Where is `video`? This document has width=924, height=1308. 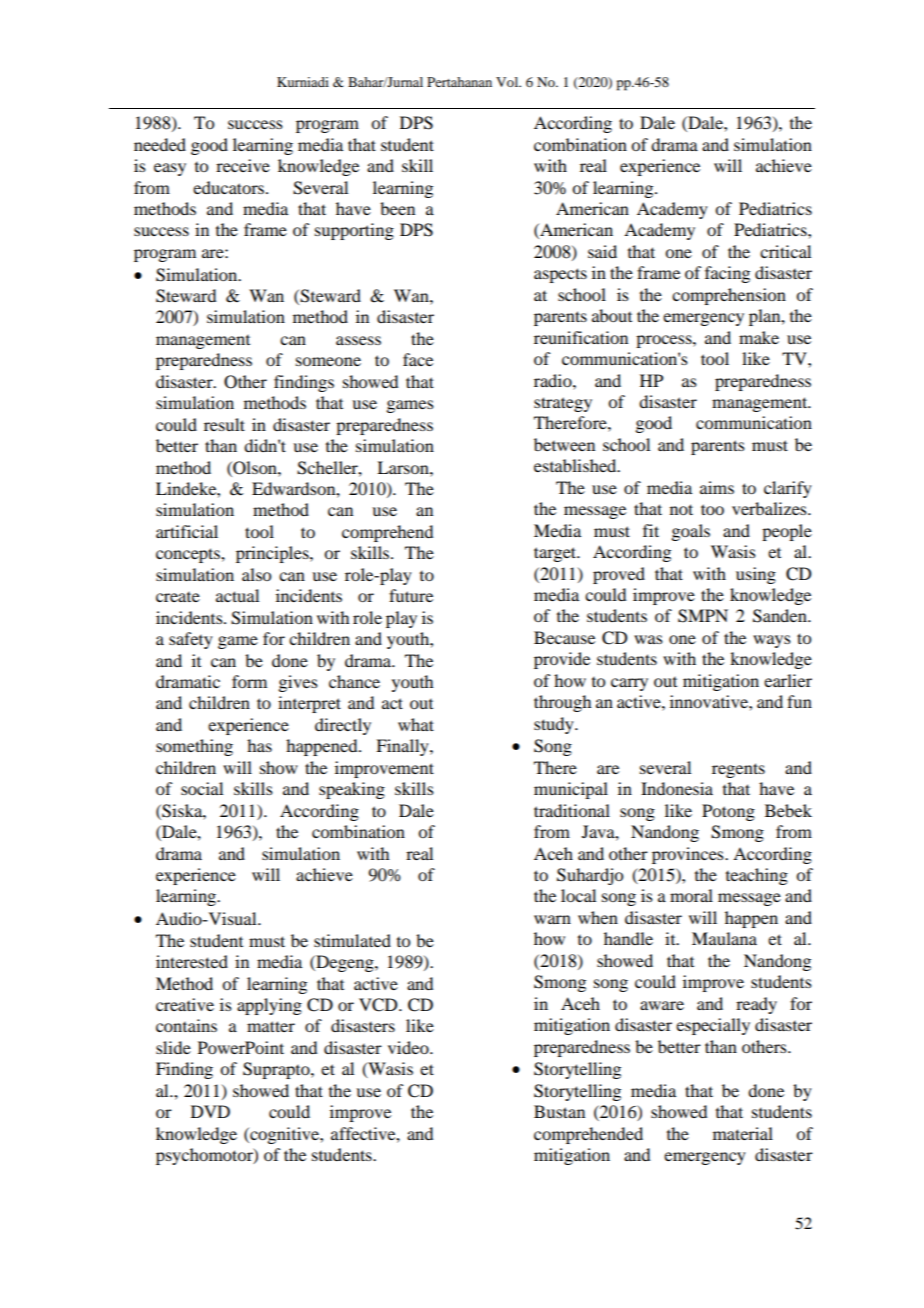
video is located at coordinates (409, 1047).
